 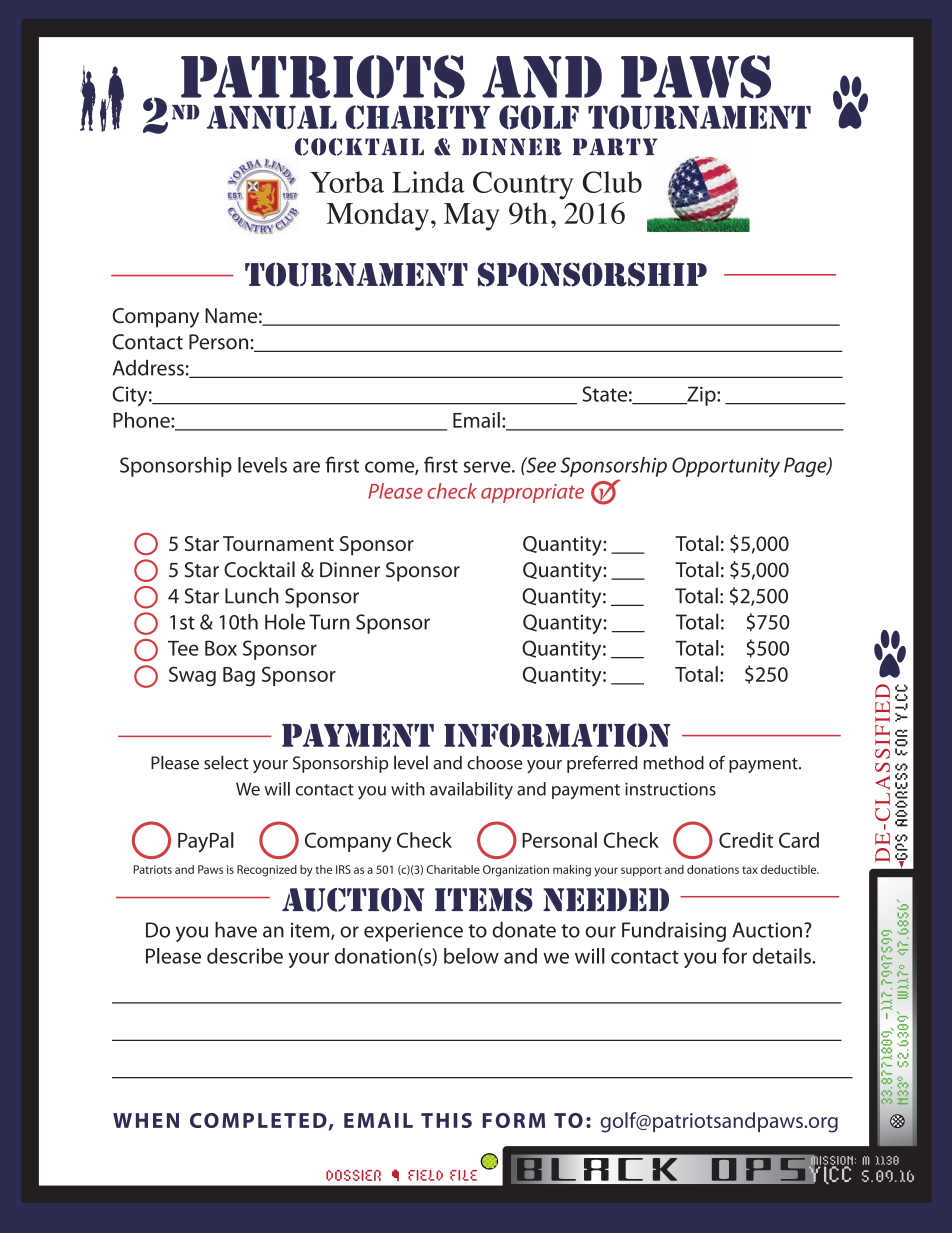 What do you see at coordinates (532, 493) in the page?
I see `appropriate` at bounding box center [532, 493].
